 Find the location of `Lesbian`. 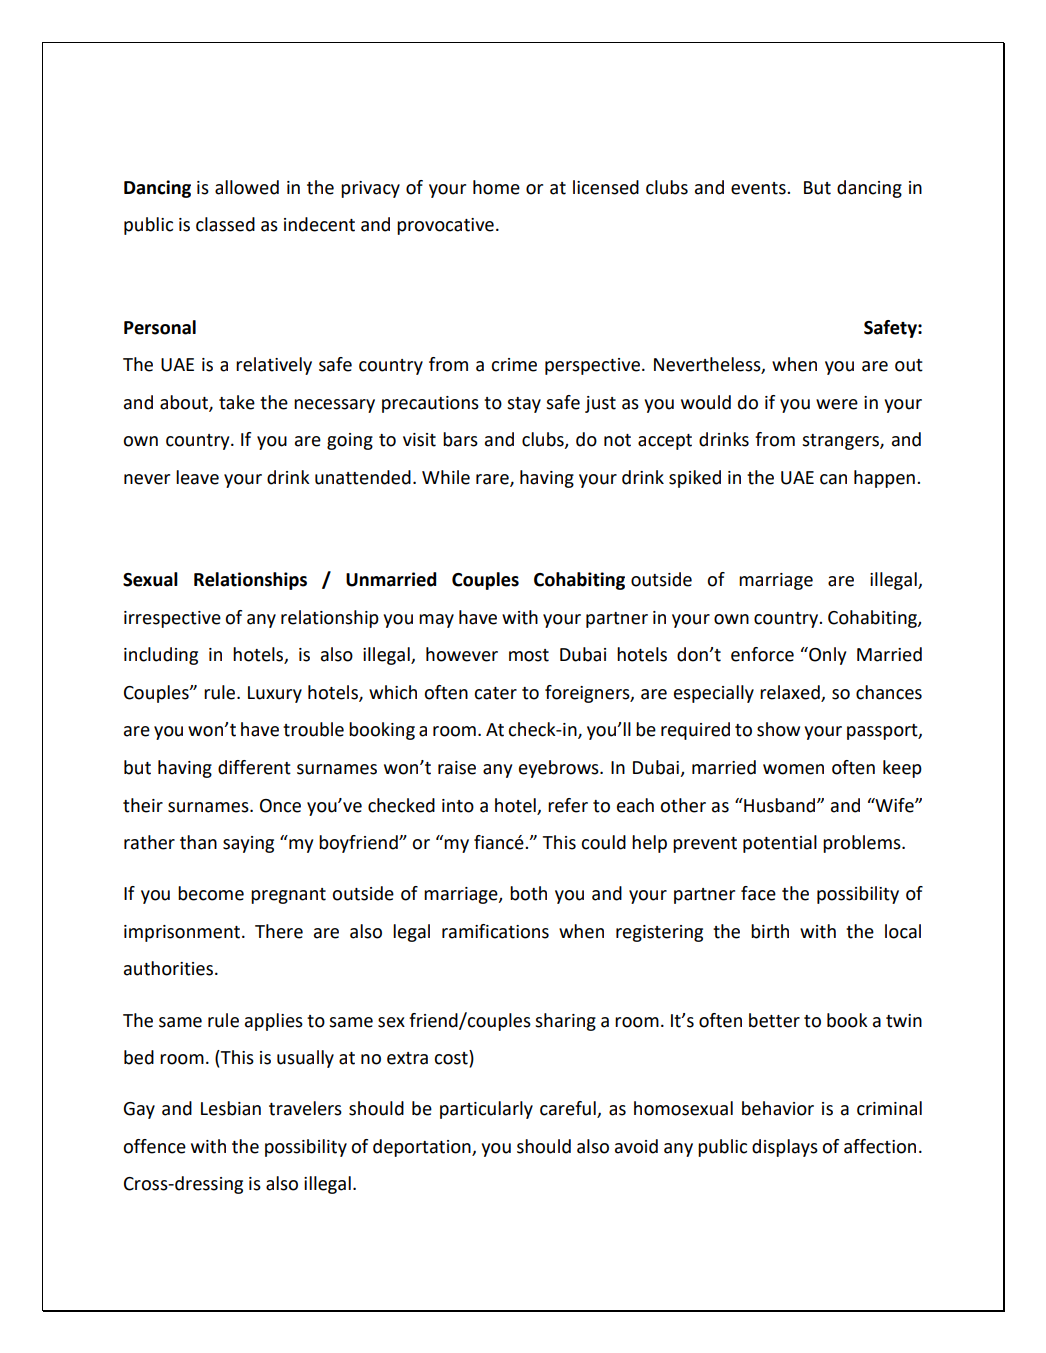

Lesbian is located at coordinates (231, 1108).
